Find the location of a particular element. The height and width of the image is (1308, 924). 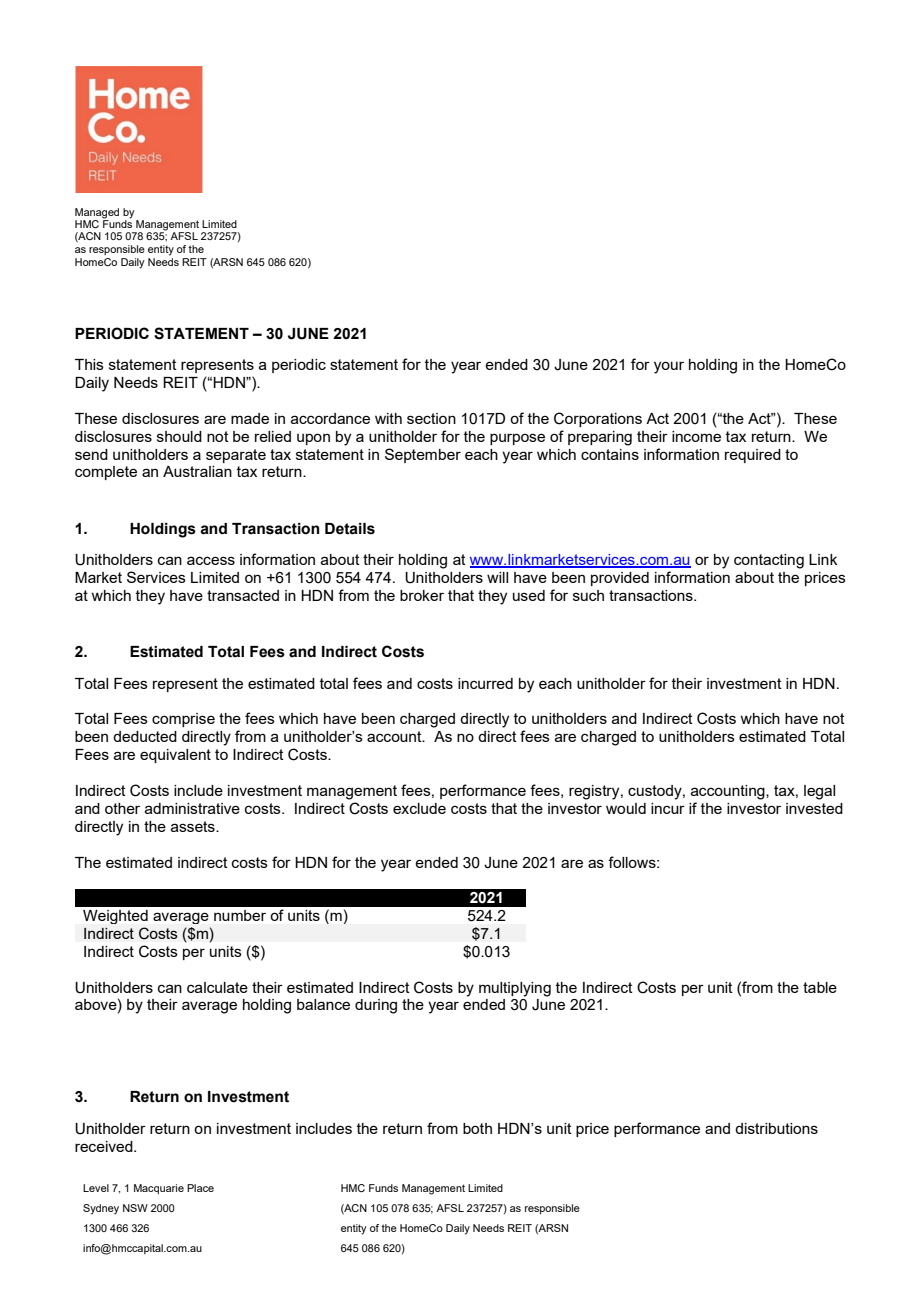

Macquarie is located at coordinates (159, 1189).
